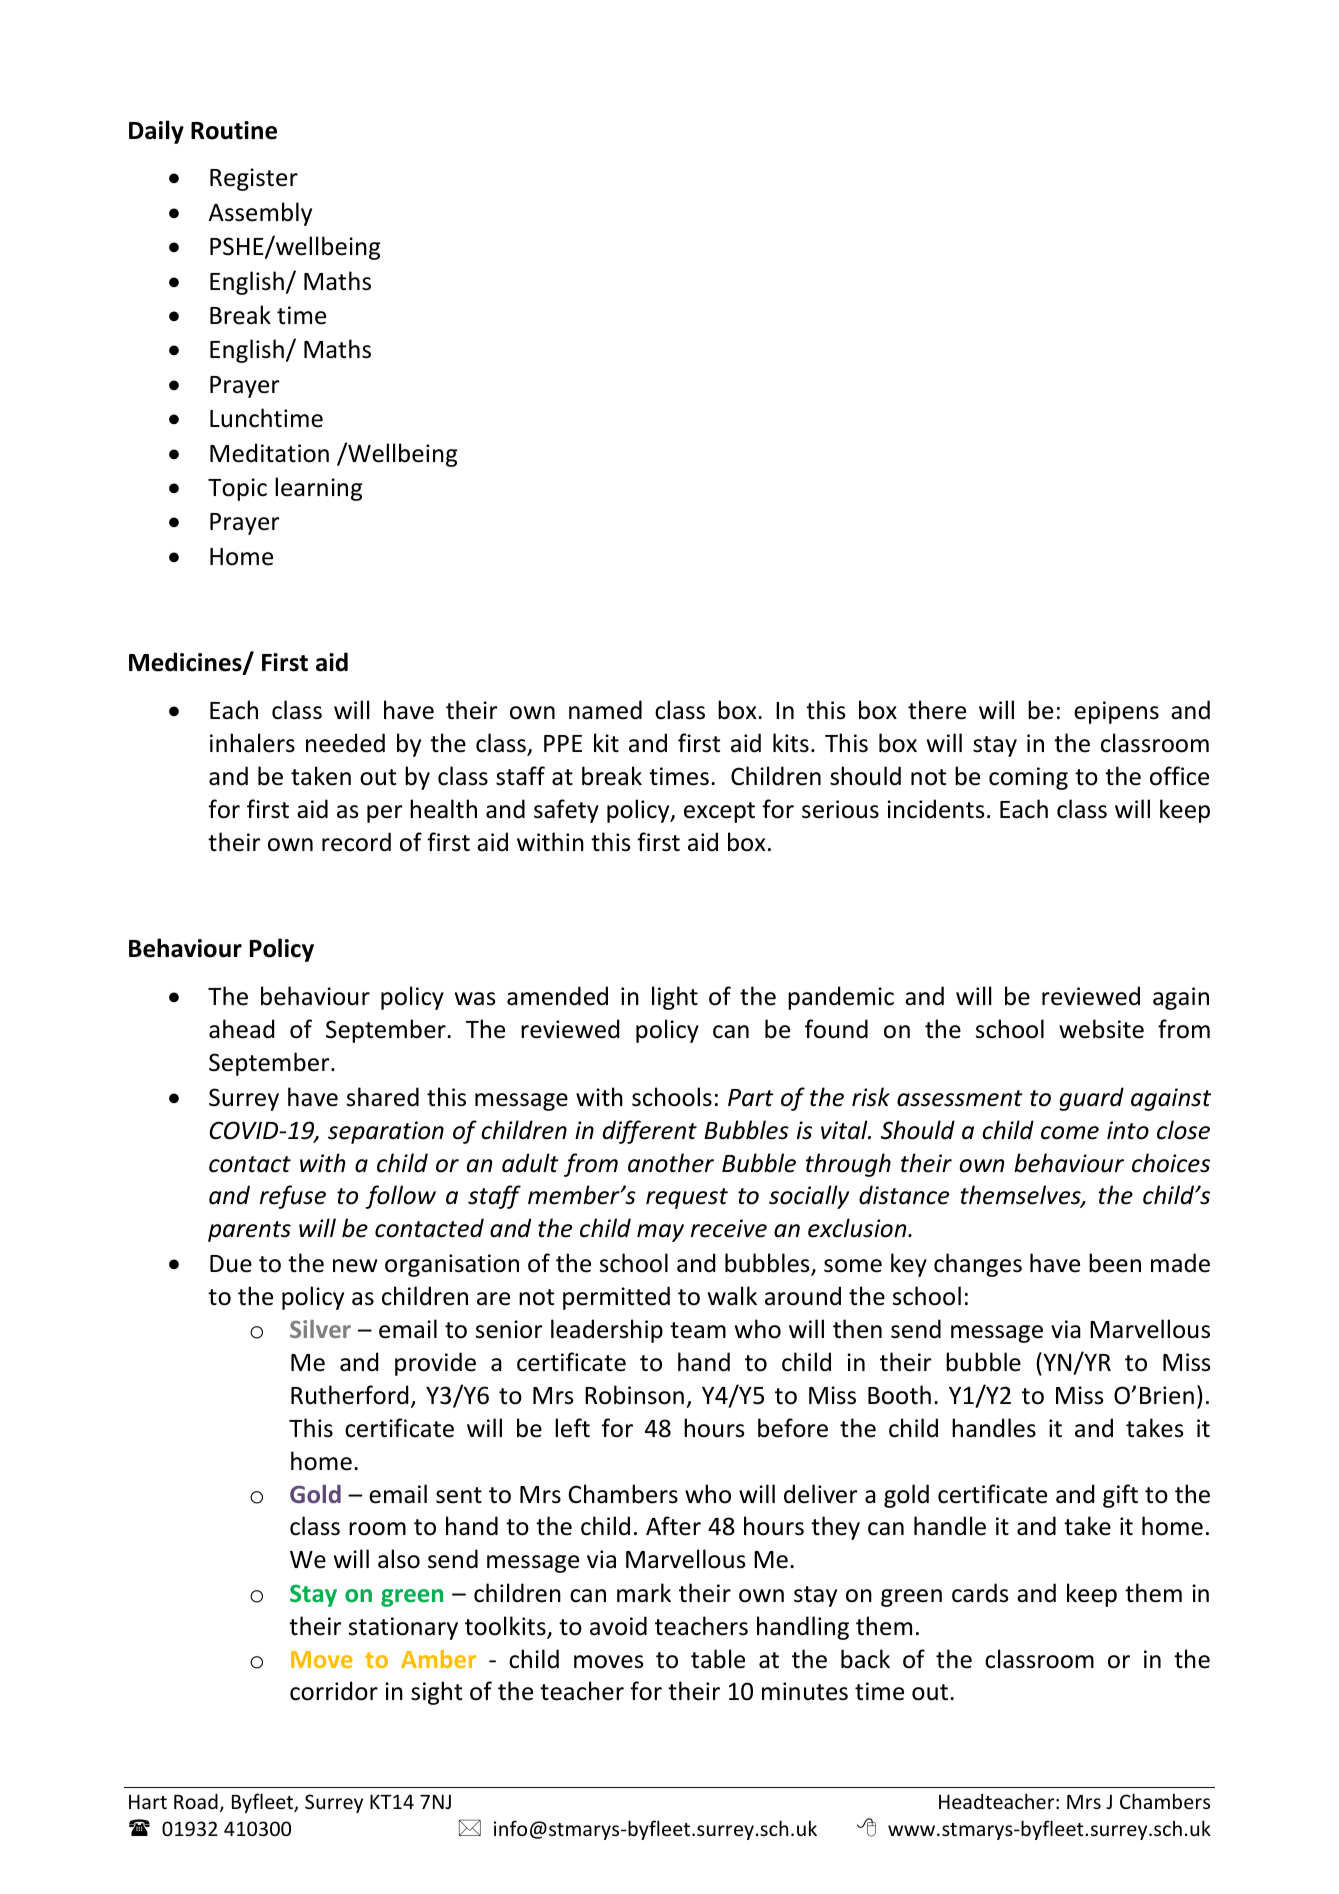 The image size is (1339, 1894). What do you see at coordinates (937, 710) in the document?
I see `there` at bounding box center [937, 710].
